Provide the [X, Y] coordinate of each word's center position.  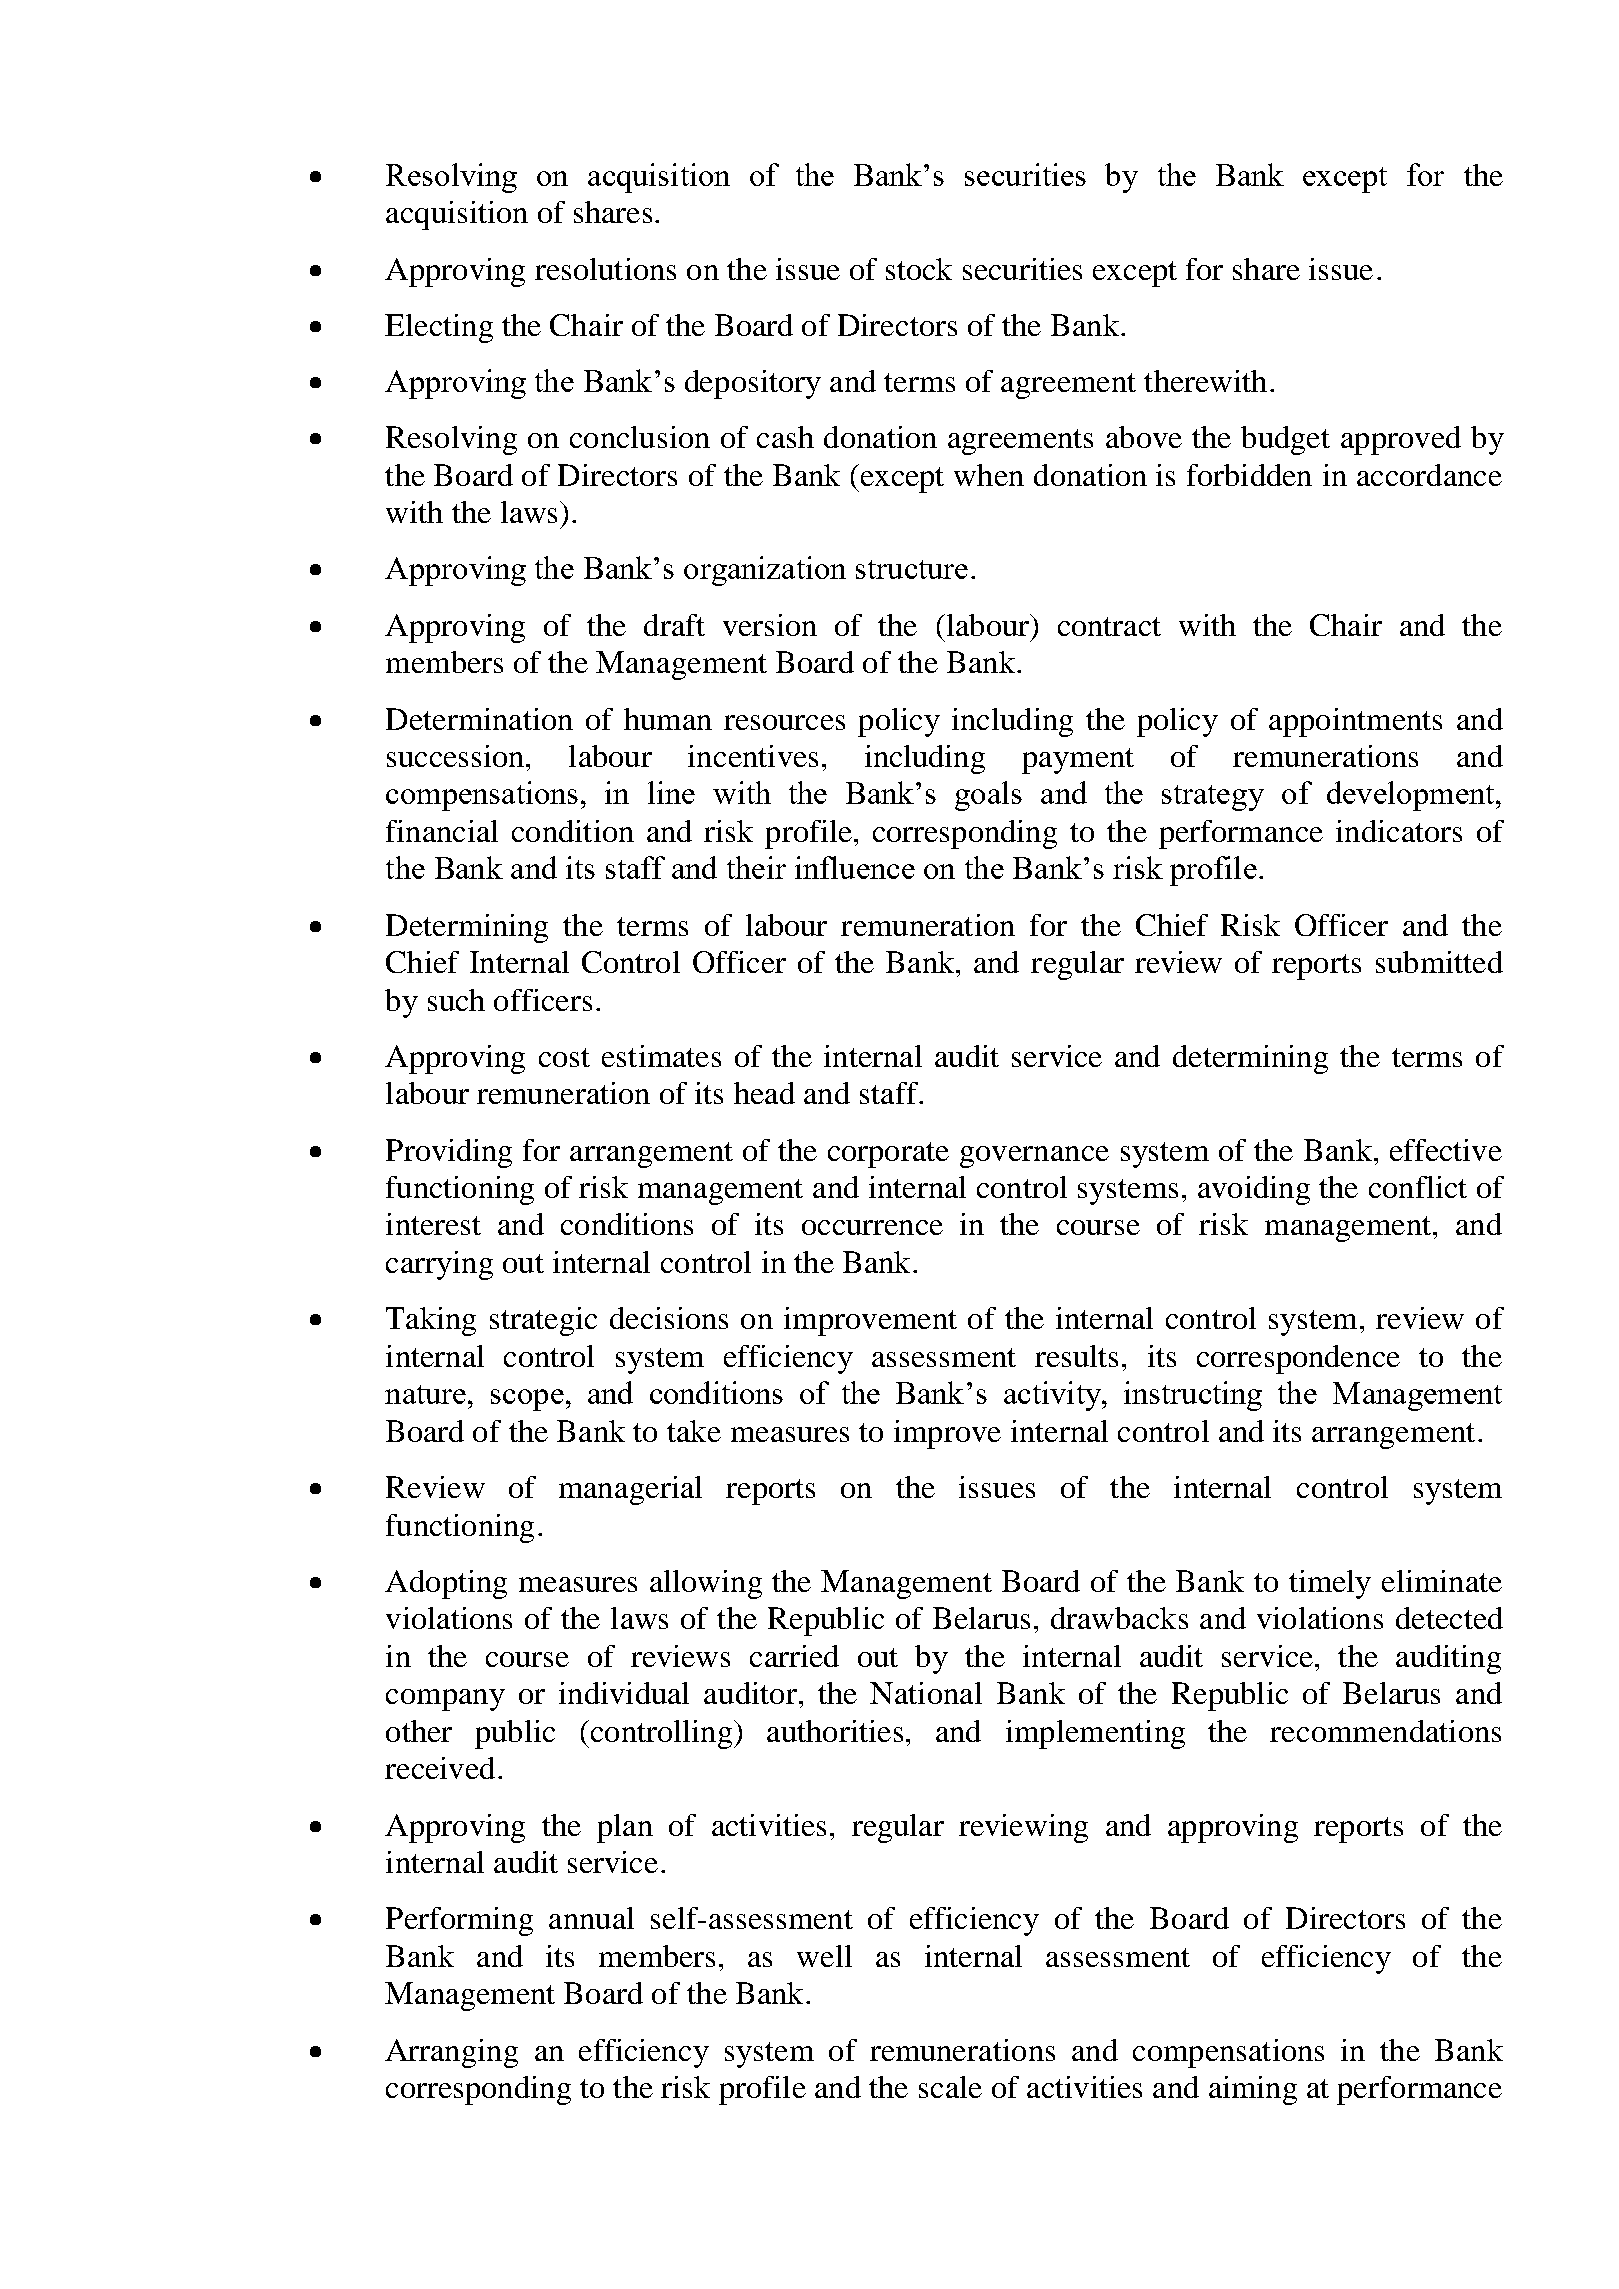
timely [1330, 1584]
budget [1285, 440]
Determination [479, 719]
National [926, 1693]
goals [988, 796]
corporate [888, 1155]
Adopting [446, 1584]
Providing [449, 1153]
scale [950, 2087]
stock [919, 269]
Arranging [451, 2053]
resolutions [605, 269]
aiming [1253, 2090]
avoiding [1254, 1190]
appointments [1355, 722]
